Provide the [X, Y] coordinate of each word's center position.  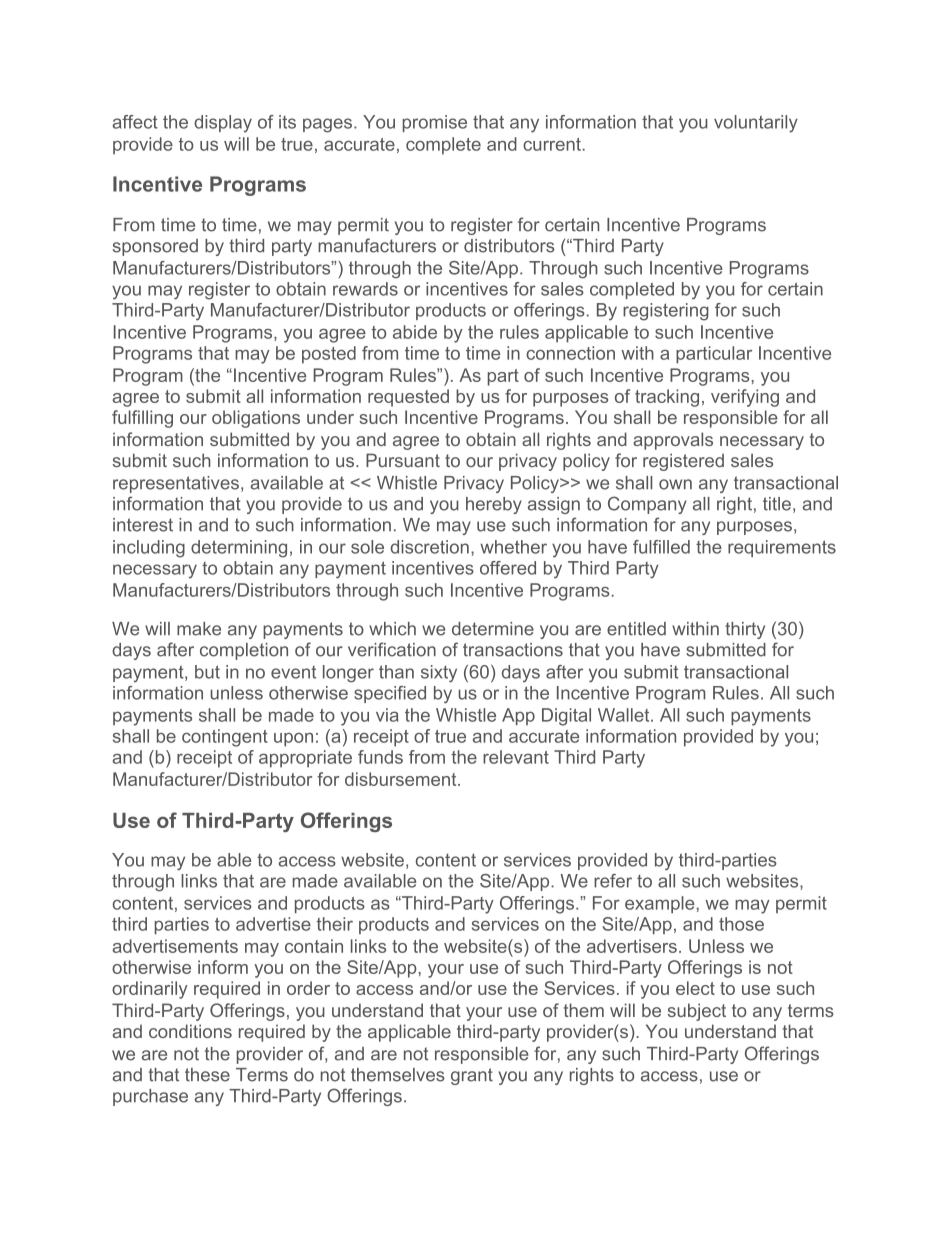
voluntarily [756, 124]
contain [314, 946]
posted [329, 355]
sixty [439, 674]
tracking [667, 398]
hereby [494, 505]
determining [239, 549]
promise [435, 123]
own [675, 484]
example [660, 904]
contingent [225, 738]
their [334, 924]
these [207, 1075]
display [223, 124]
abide [415, 332]
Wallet [623, 715]
